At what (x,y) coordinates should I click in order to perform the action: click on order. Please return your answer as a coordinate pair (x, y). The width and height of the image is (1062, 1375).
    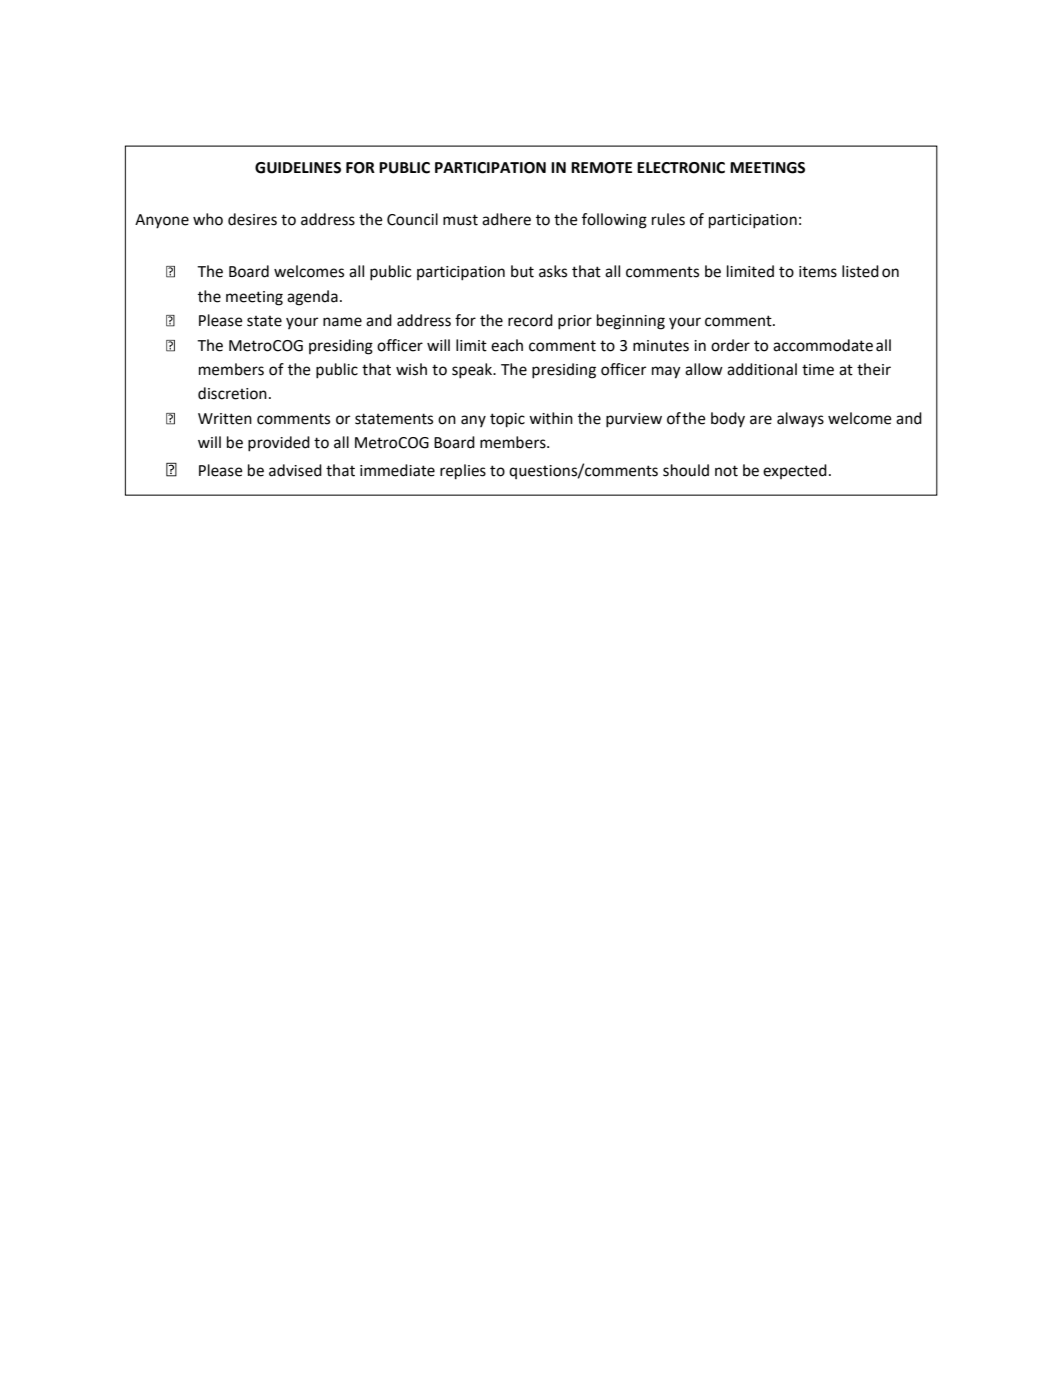
    Looking at the image, I should click on (730, 345).
